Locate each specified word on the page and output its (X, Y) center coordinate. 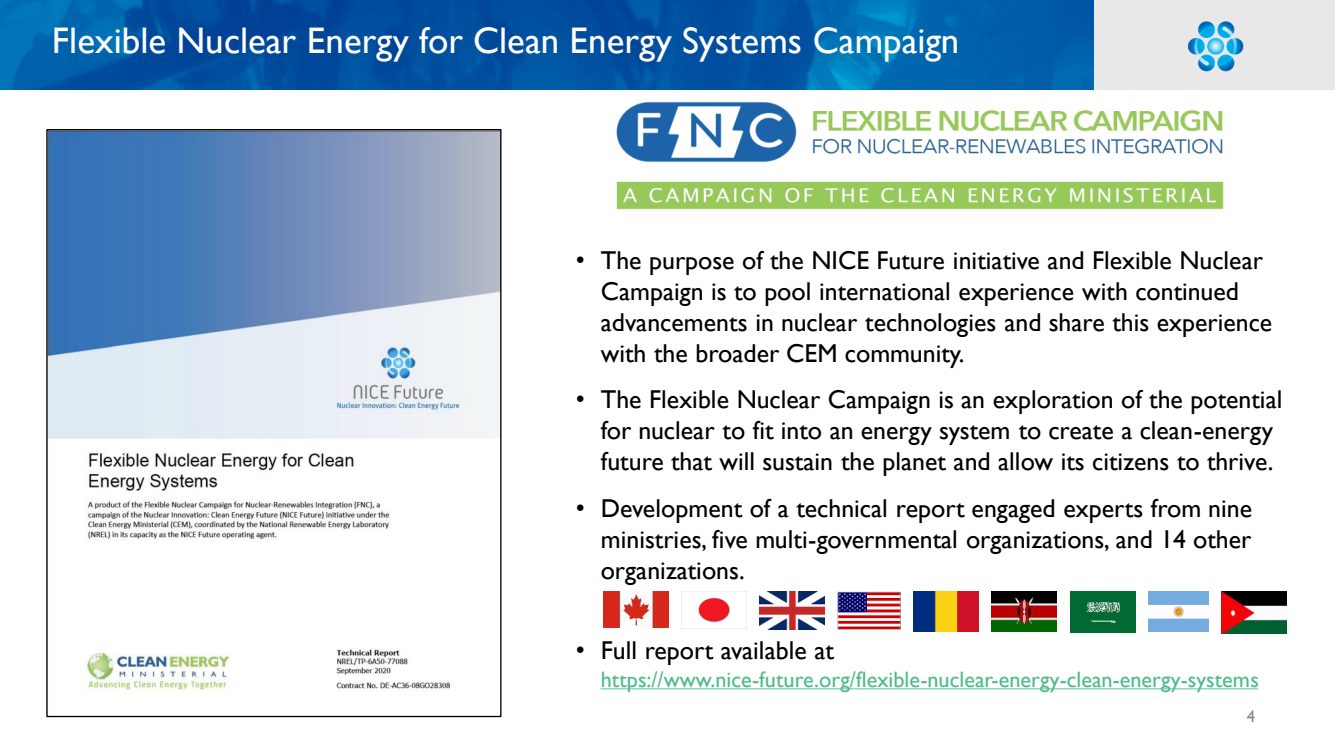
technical (841, 508)
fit (763, 430)
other (1222, 539)
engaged (1013, 511)
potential (1236, 402)
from (1175, 508)
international (884, 291)
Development (672, 511)
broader (737, 353)
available (763, 650)
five (729, 539)
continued (1187, 291)
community (904, 356)
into (801, 431)
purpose (692, 266)
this (1130, 322)
